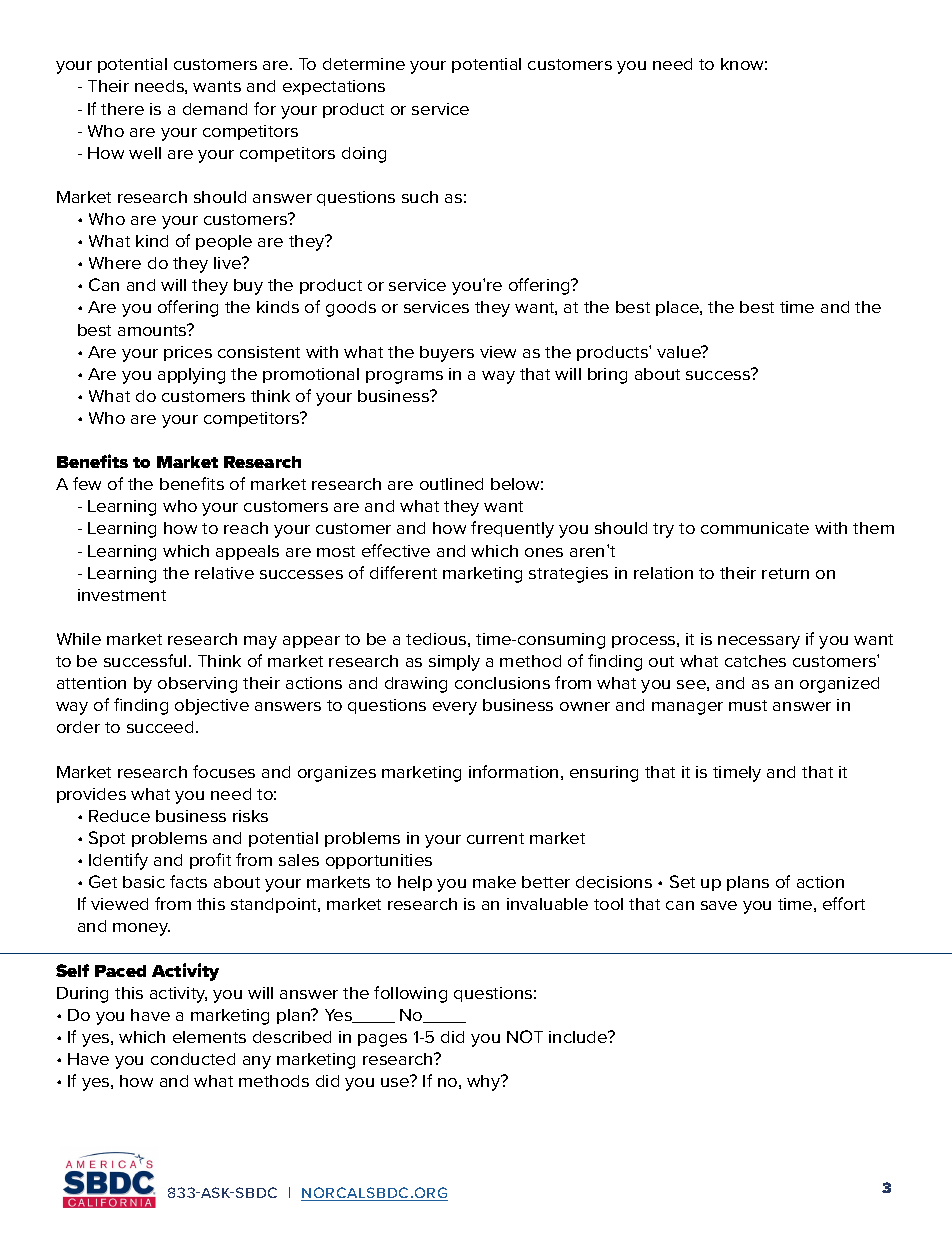  Describe the element at coordinates (153, 330) in the page. I see `amounts` at that location.
